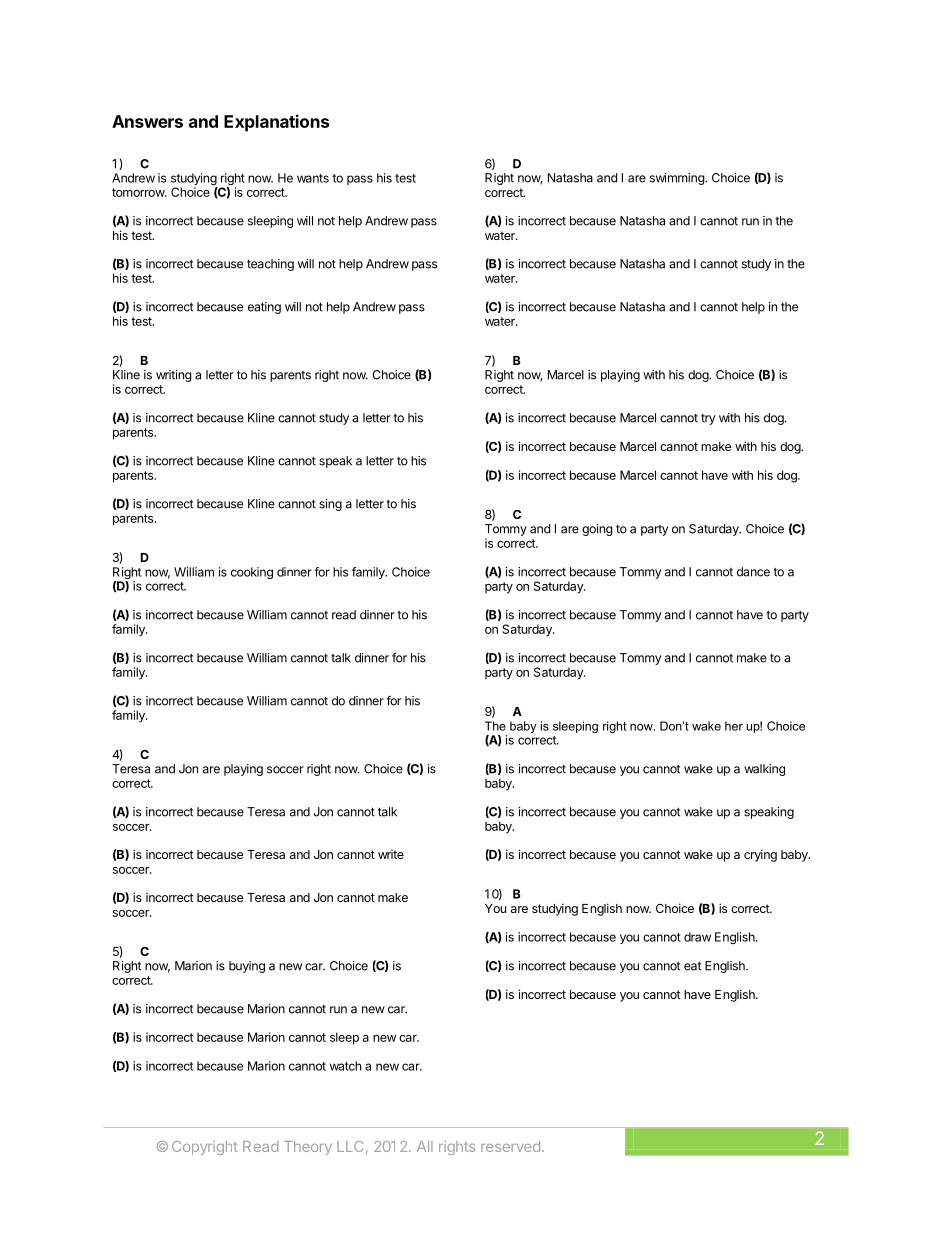  What do you see at coordinates (597, 530) in the image?
I see `going` at bounding box center [597, 530].
